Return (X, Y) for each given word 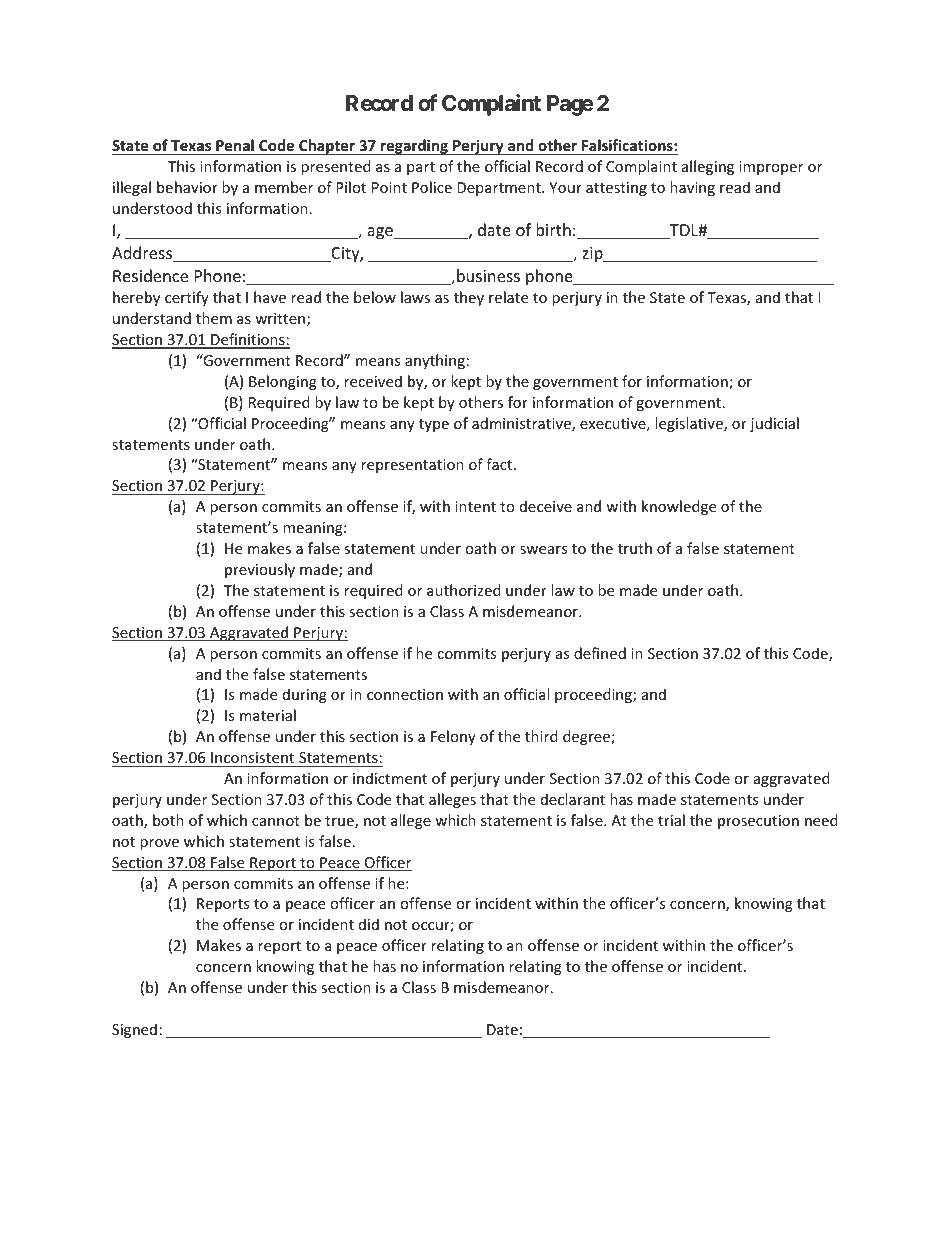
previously (260, 570)
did (369, 924)
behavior (187, 187)
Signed (134, 1030)
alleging (708, 167)
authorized (464, 590)
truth (635, 548)
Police (432, 187)
